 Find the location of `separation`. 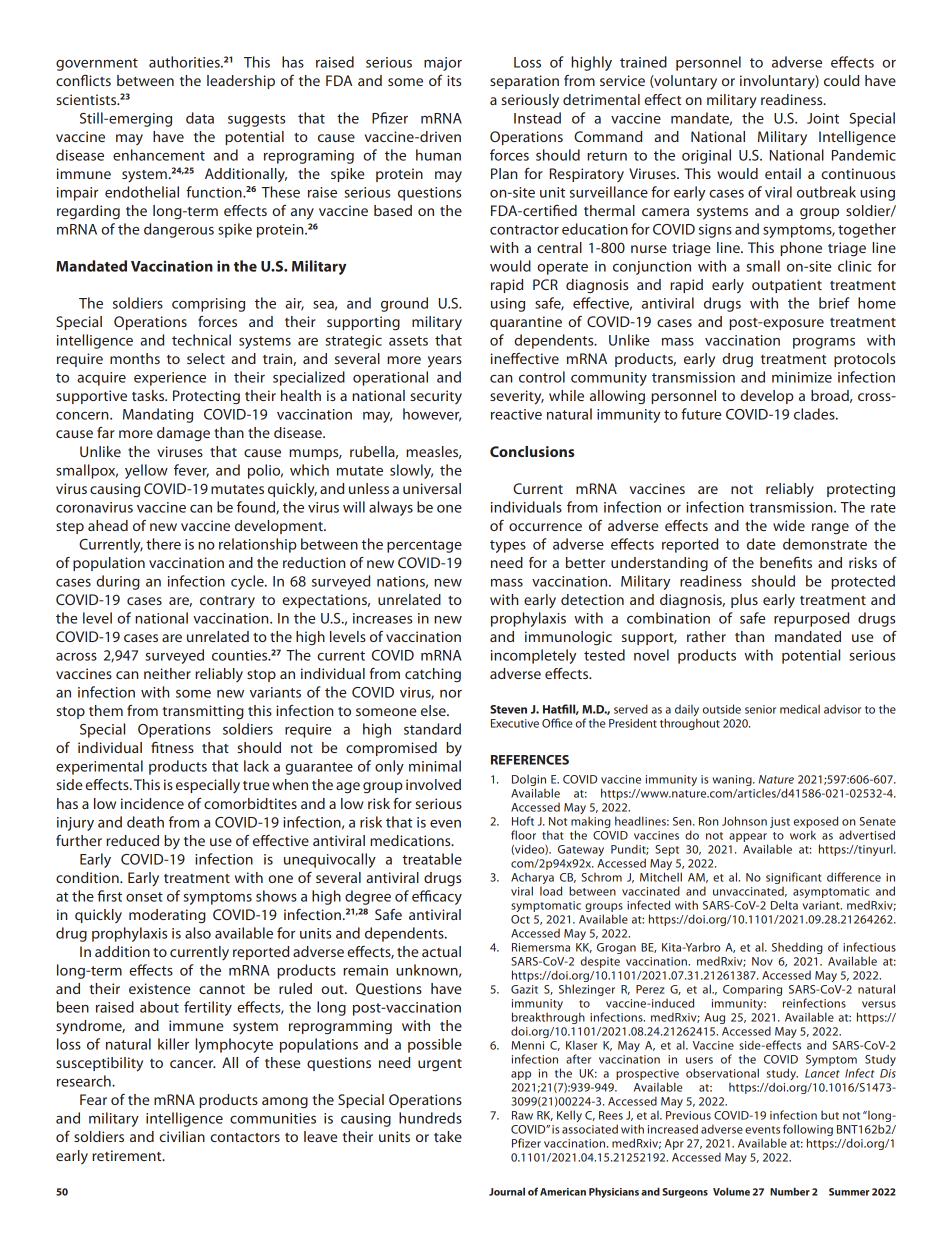

separation is located at coordinates (524, 82).
